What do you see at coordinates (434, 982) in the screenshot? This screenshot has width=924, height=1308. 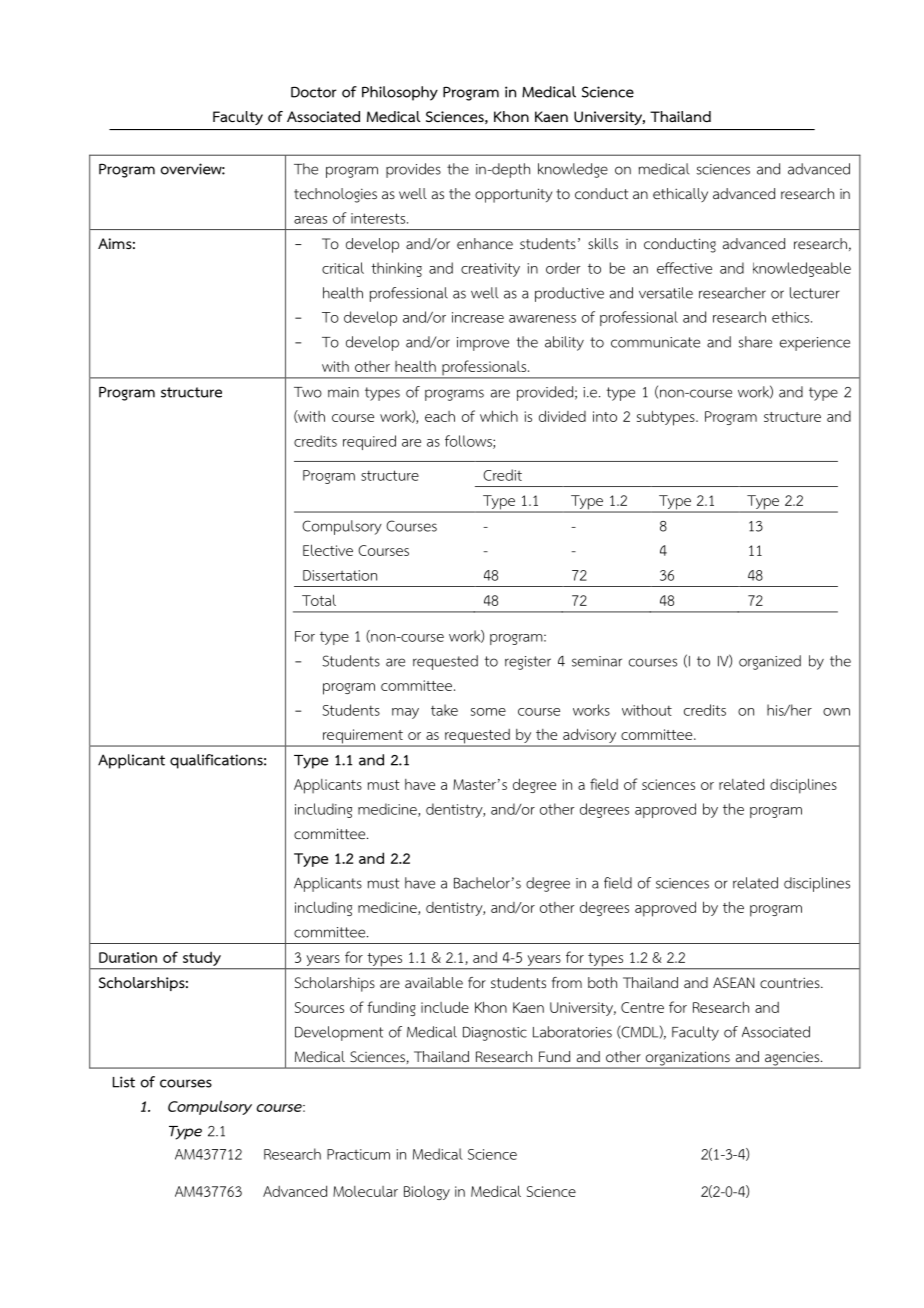 I see `available` at bounding box center [434, 982].
